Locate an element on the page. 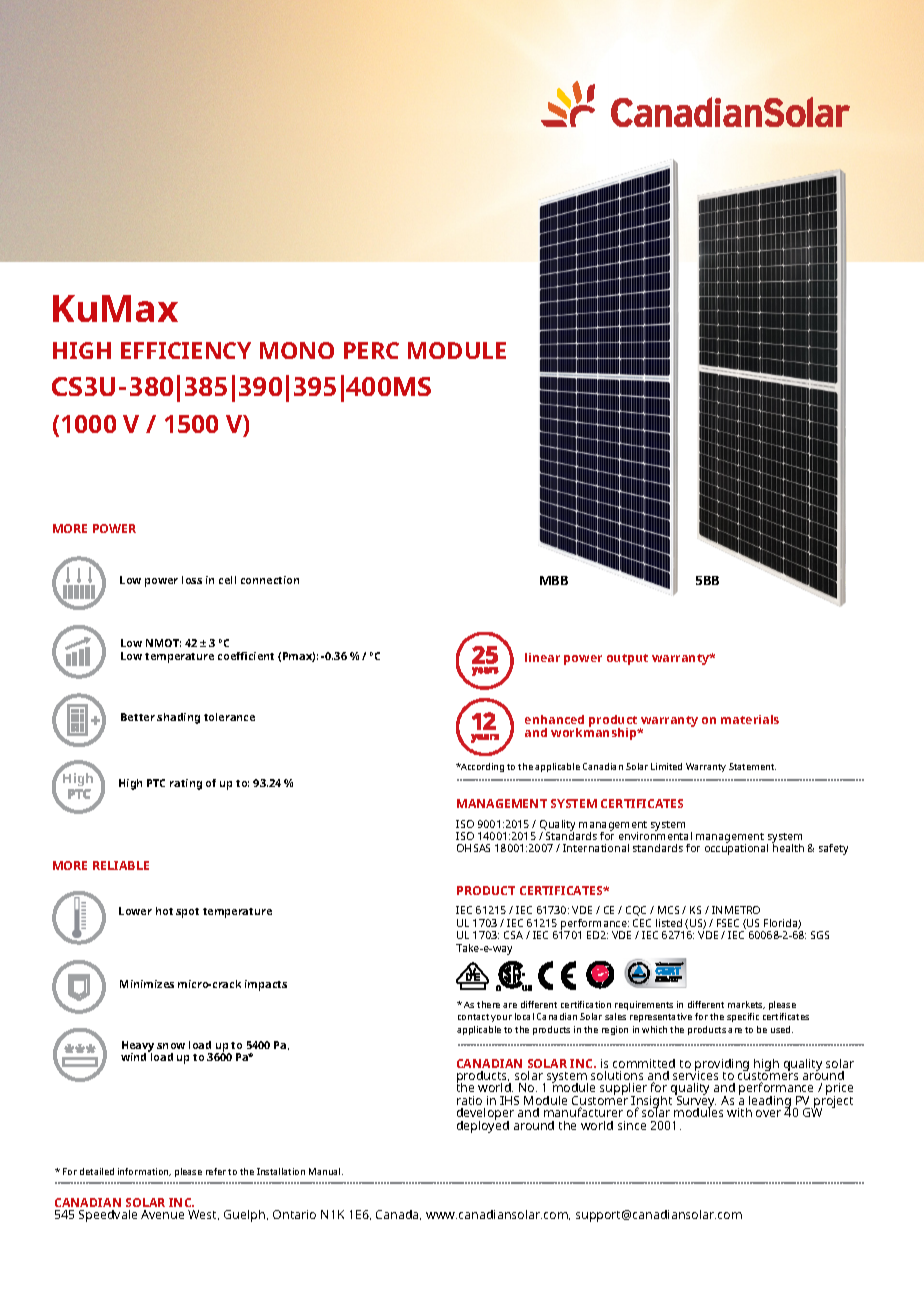 The height and width of the page is (1308, 924). refer is located at coordinates (216, 1171).
